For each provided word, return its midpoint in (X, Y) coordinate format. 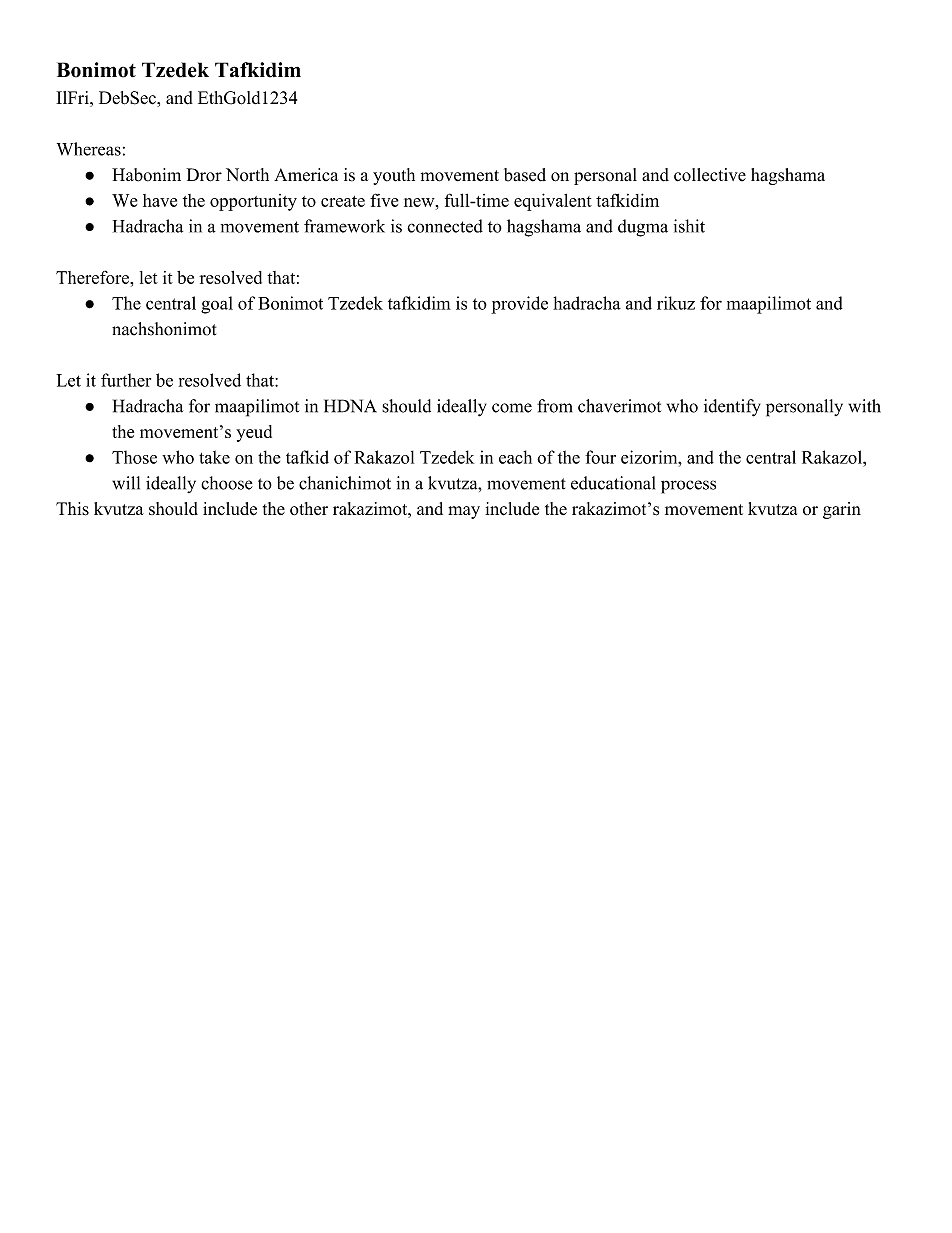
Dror (204, 175)
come (512, 408)
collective (710, 175)
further (126, 380)
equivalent (553, 202)
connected (445, 226)
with (864, 406)
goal (217, 305)
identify (732, 408)
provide (519, 305)
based (525, 175)
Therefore (93, 277)
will (126, 483)
